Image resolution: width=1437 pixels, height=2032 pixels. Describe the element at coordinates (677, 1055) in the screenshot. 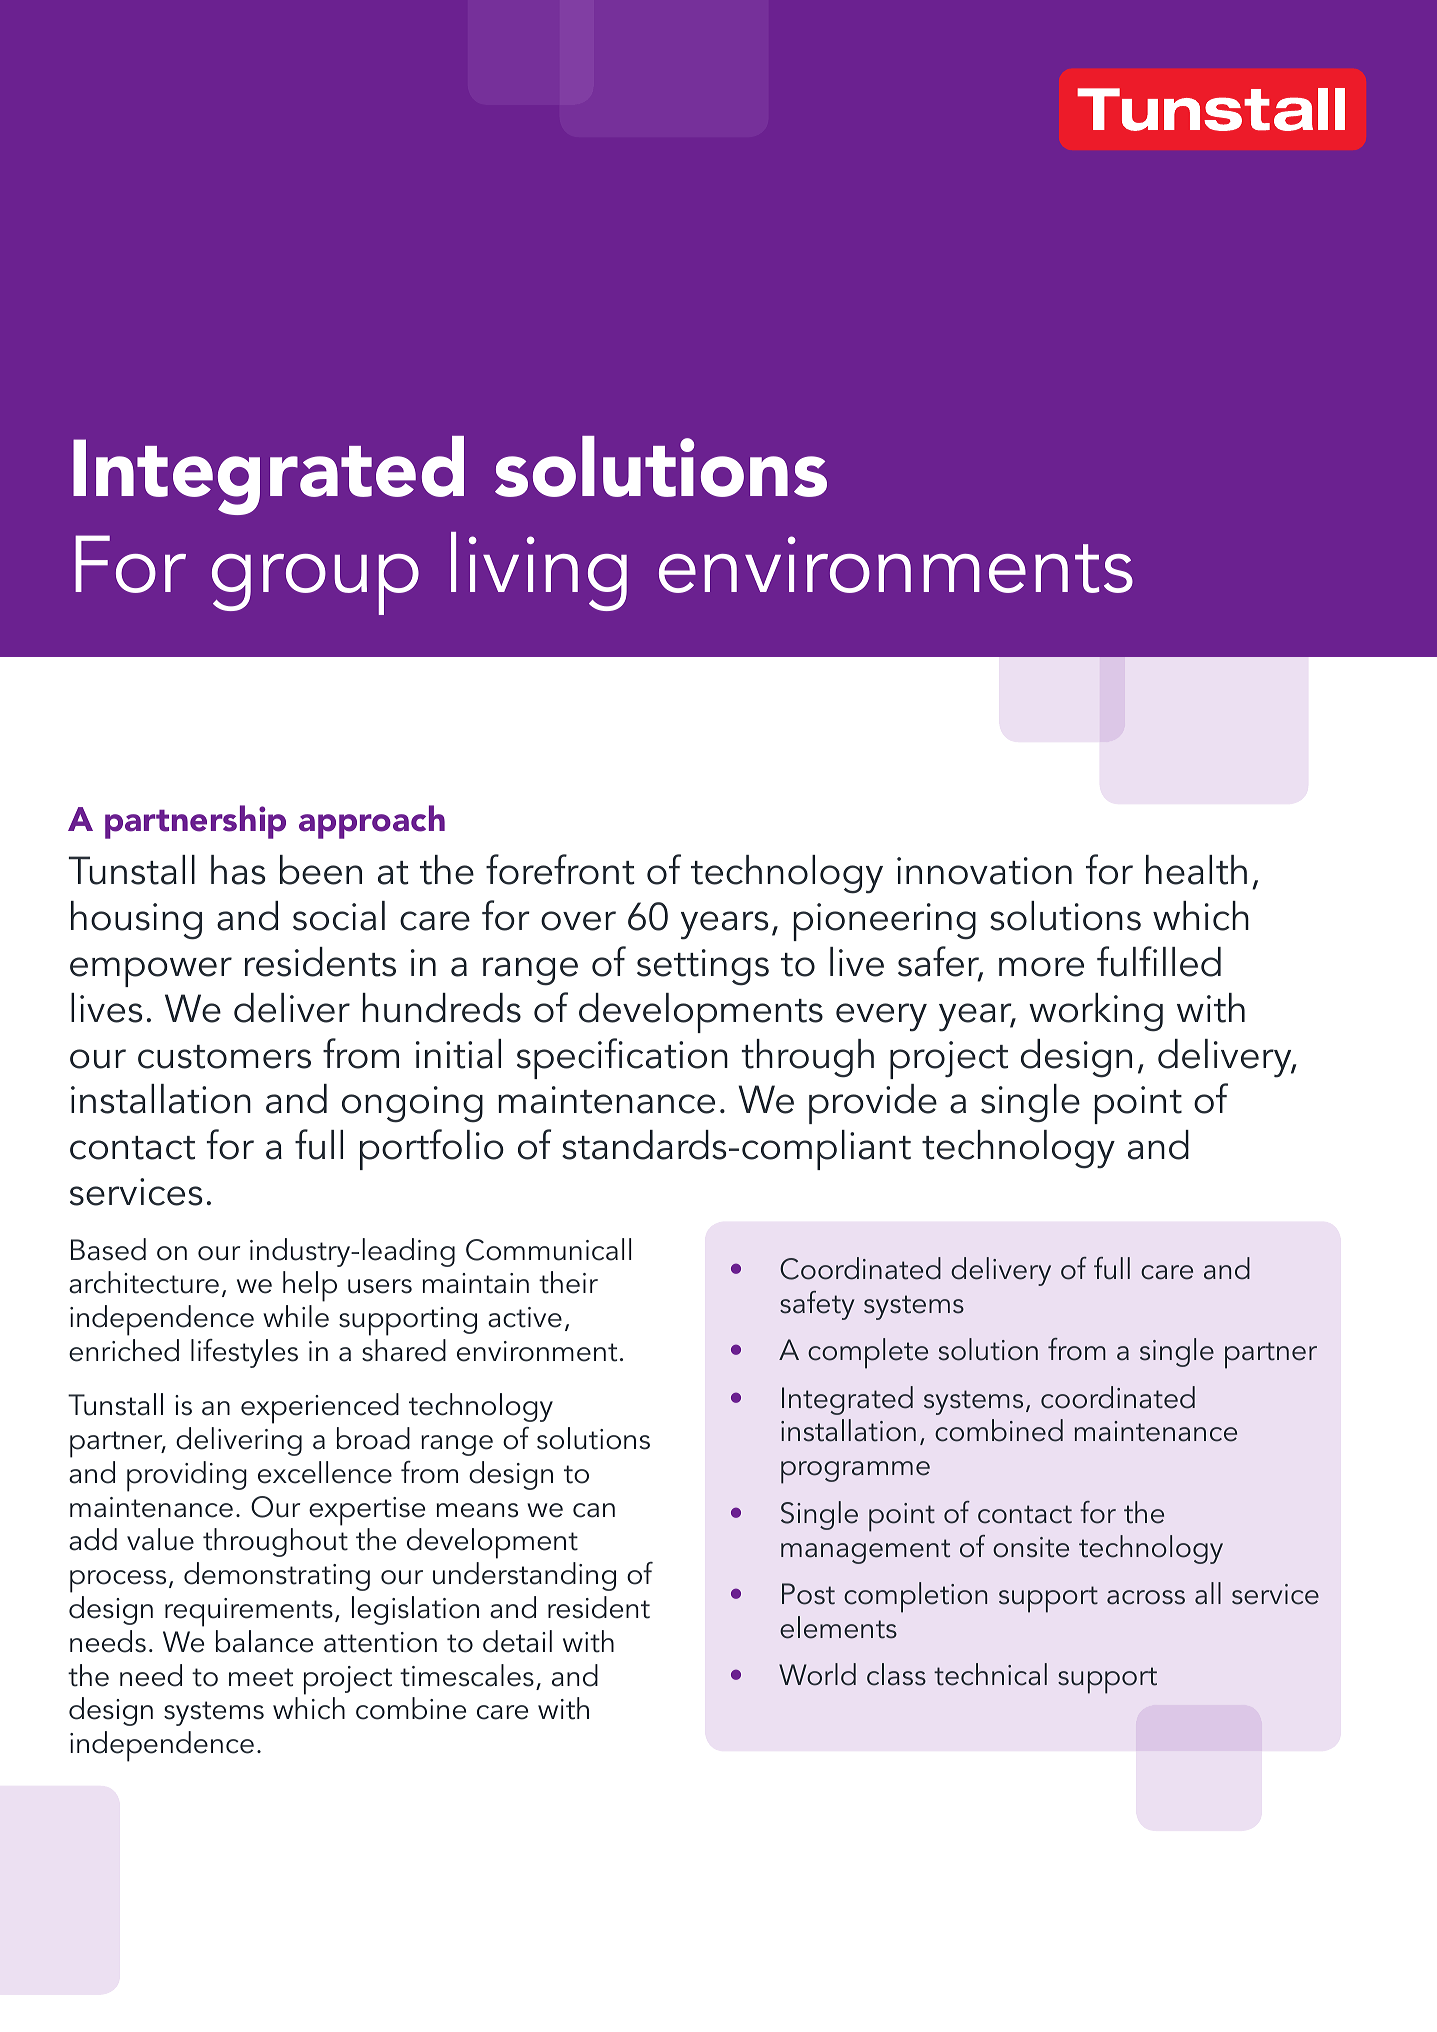

I see `cation` at that location.
